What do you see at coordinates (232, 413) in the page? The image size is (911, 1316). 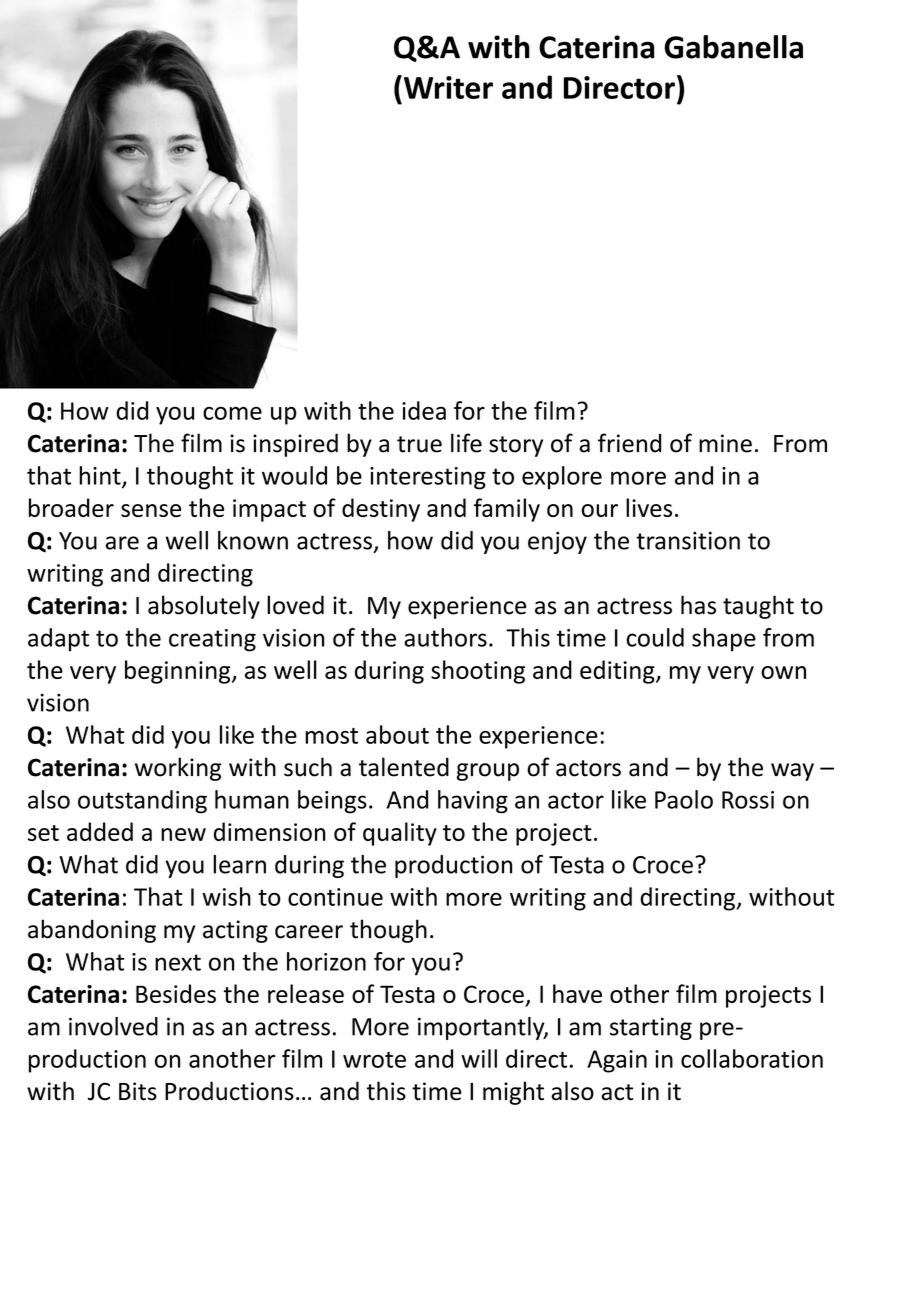 I see `come` at bounding box center [232, 413].
